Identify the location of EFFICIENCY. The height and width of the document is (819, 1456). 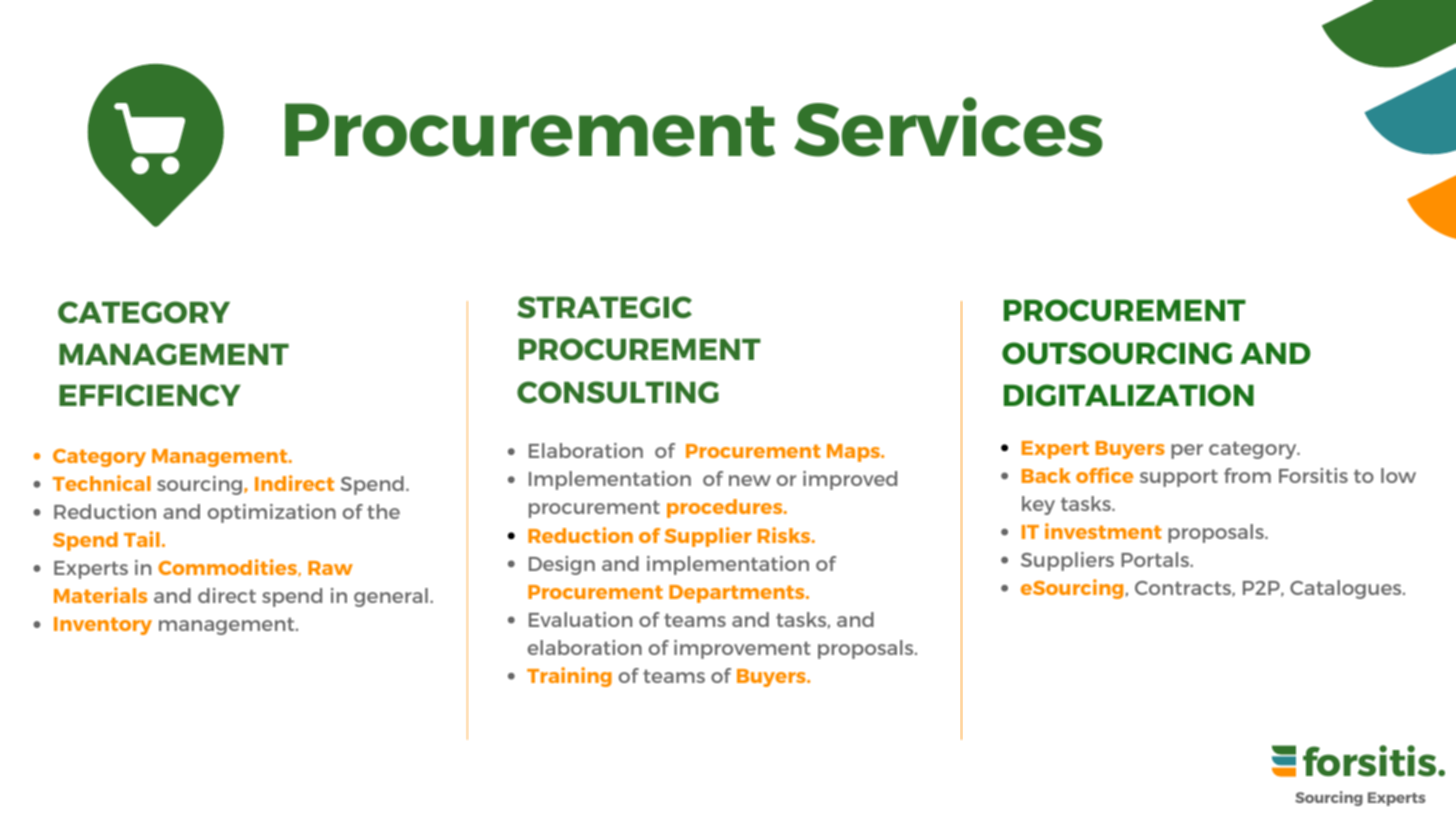
(150, 395).
